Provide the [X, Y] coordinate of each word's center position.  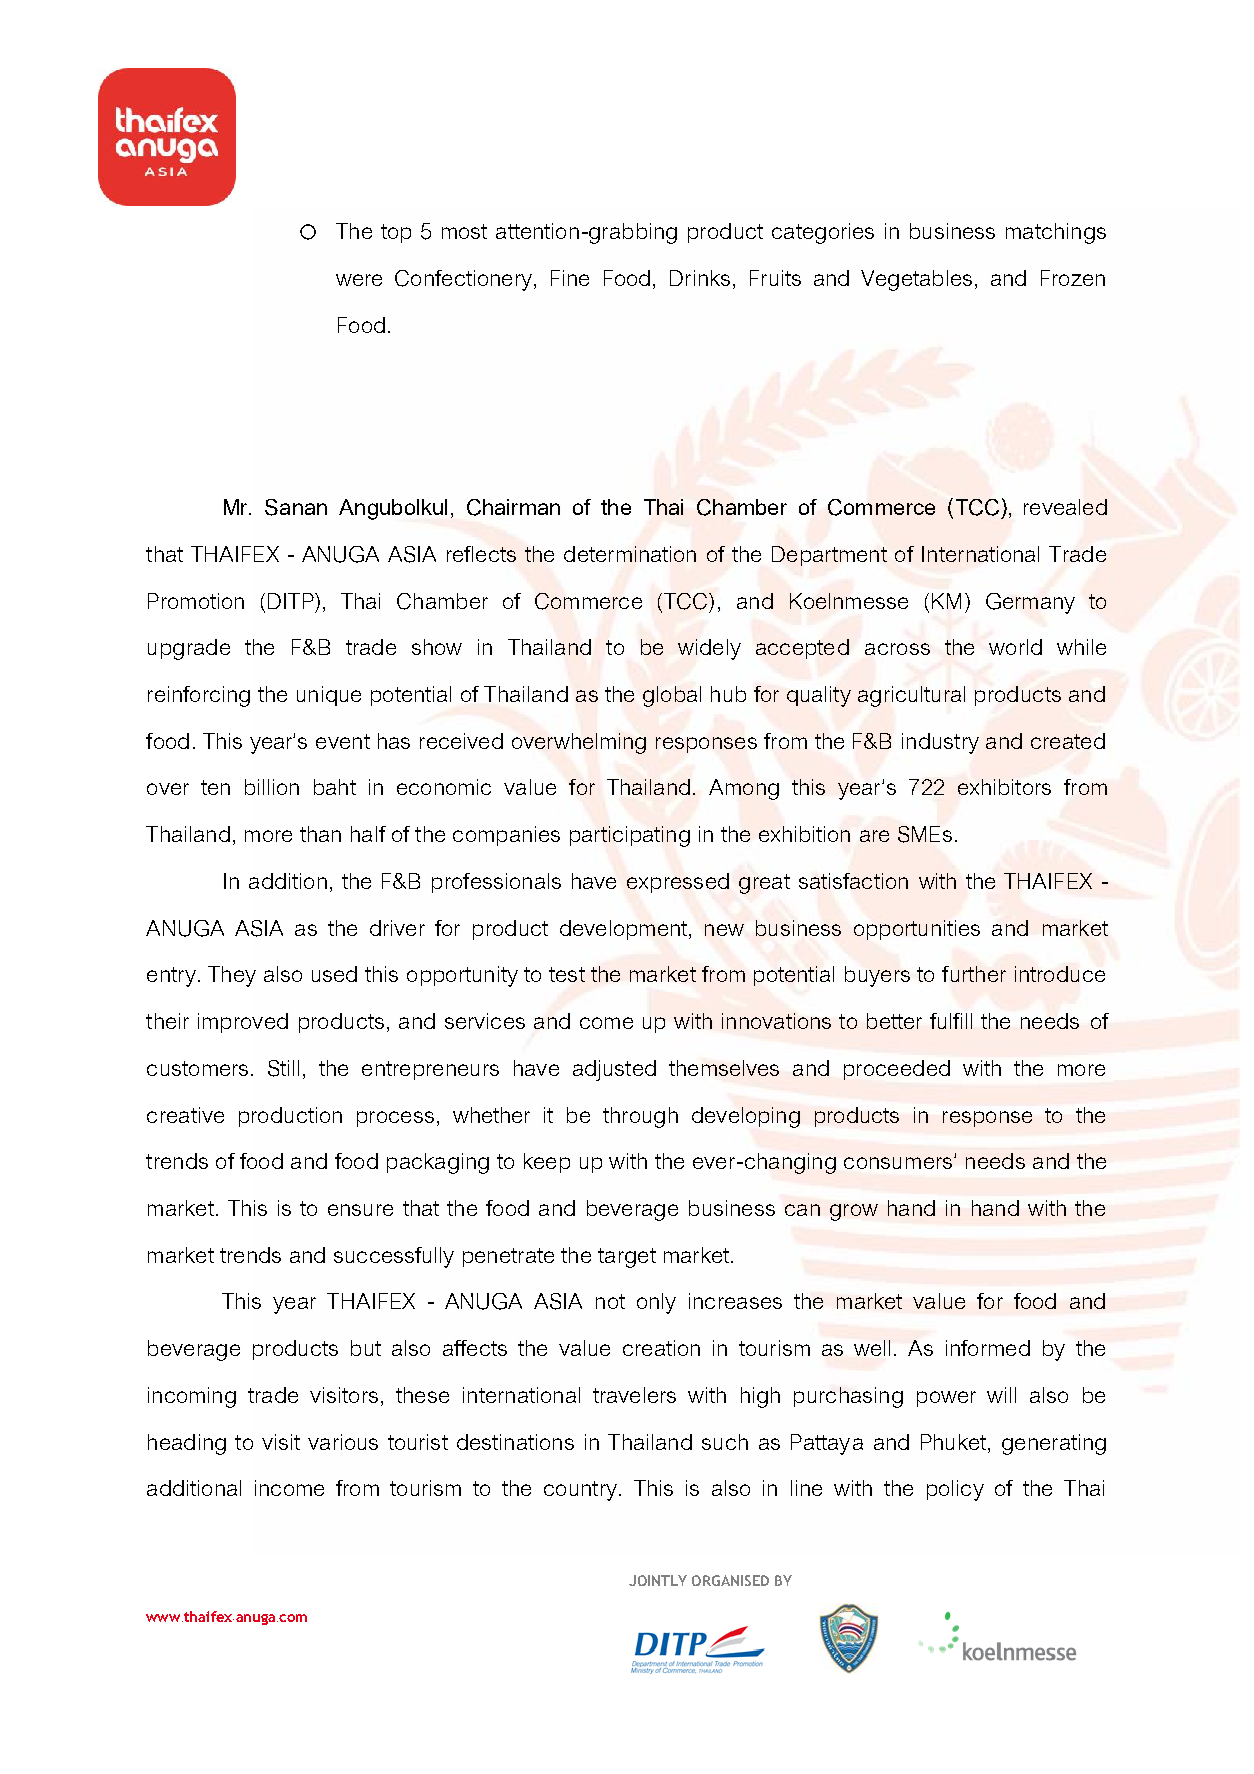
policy [955, 1490]
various [343, 1442]
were [359, 280]
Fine [570, 278]
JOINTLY [658, 1580]
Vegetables [916, 280]
